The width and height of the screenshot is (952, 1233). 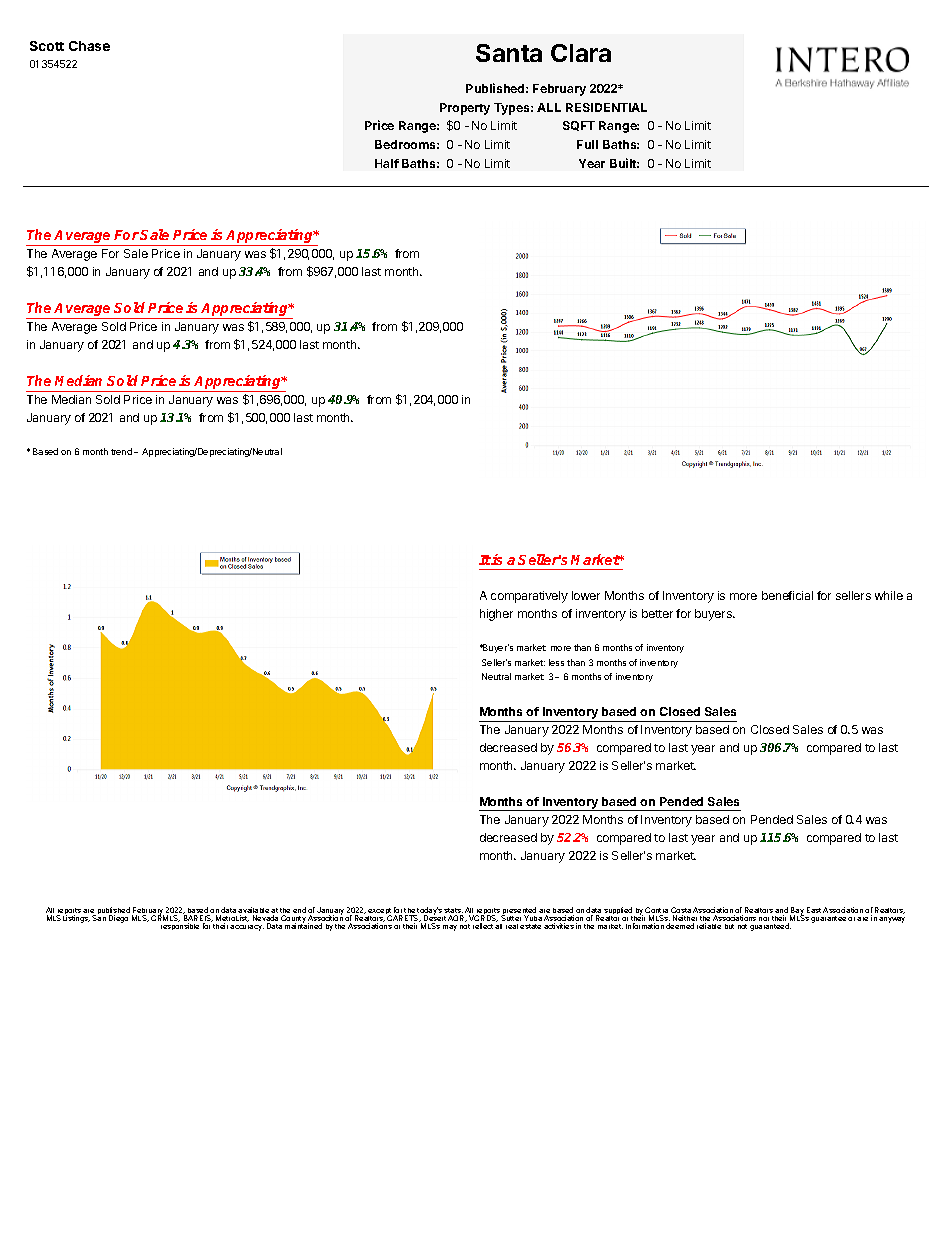 What do you see at coordinates (121, 451) in the screenshot?
I see `trend` at bounding box center [121, 451].
